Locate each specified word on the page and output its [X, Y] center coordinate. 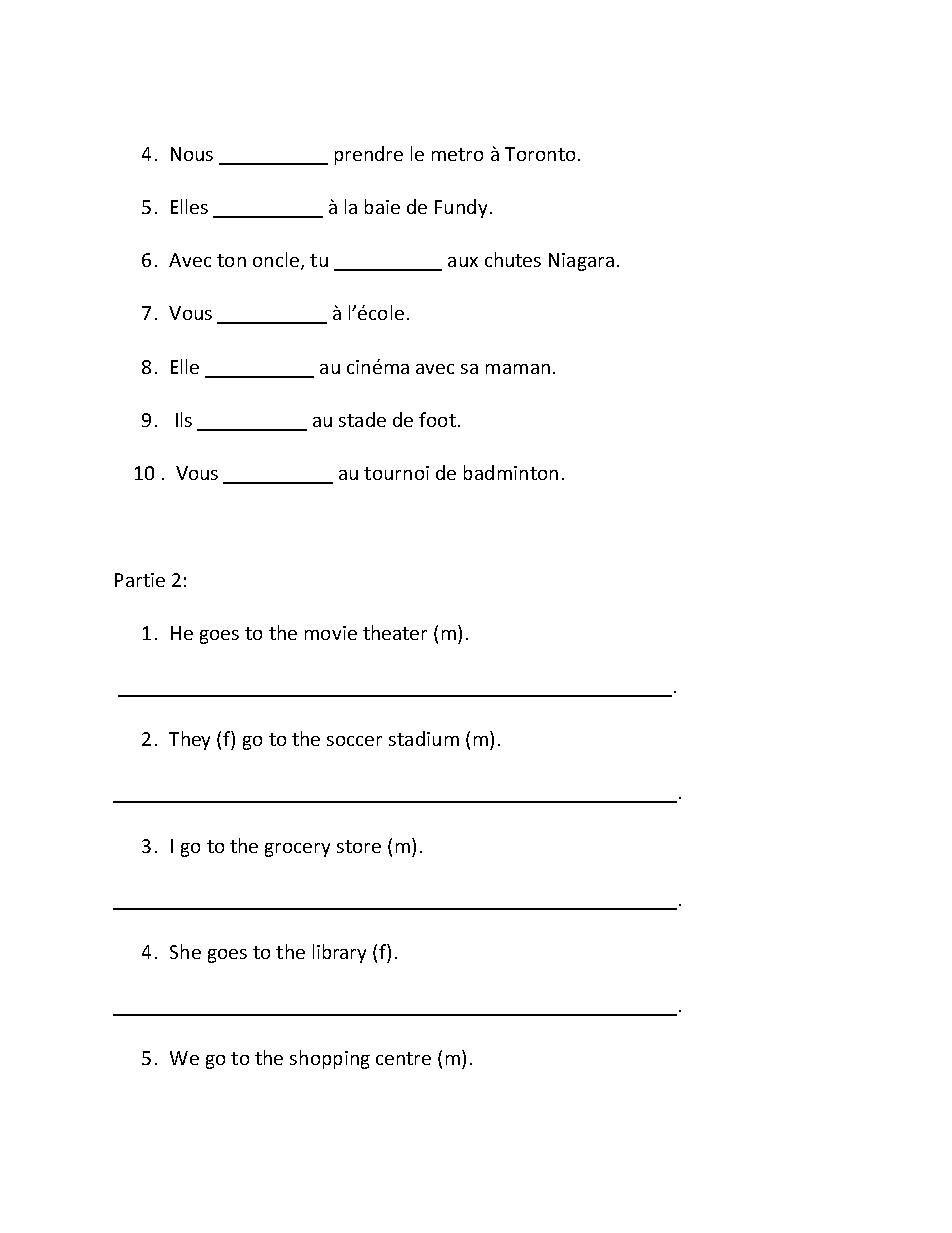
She [185, 951]
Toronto [540, 154]
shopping [330, 1059]
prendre [369, 155]
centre [403, 1058]
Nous [192, 154]
